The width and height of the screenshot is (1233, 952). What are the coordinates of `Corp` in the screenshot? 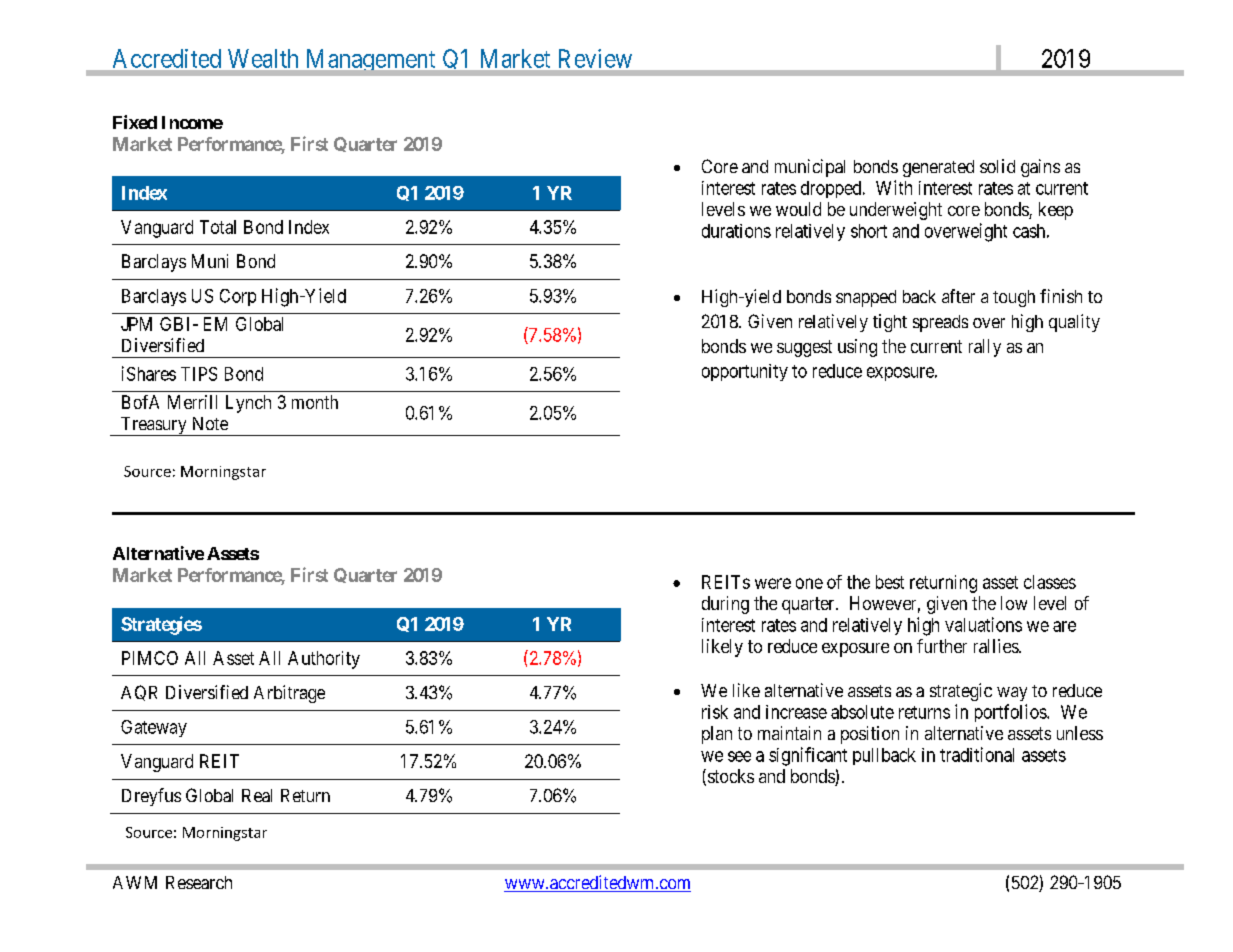 It's located at (238, 297).
